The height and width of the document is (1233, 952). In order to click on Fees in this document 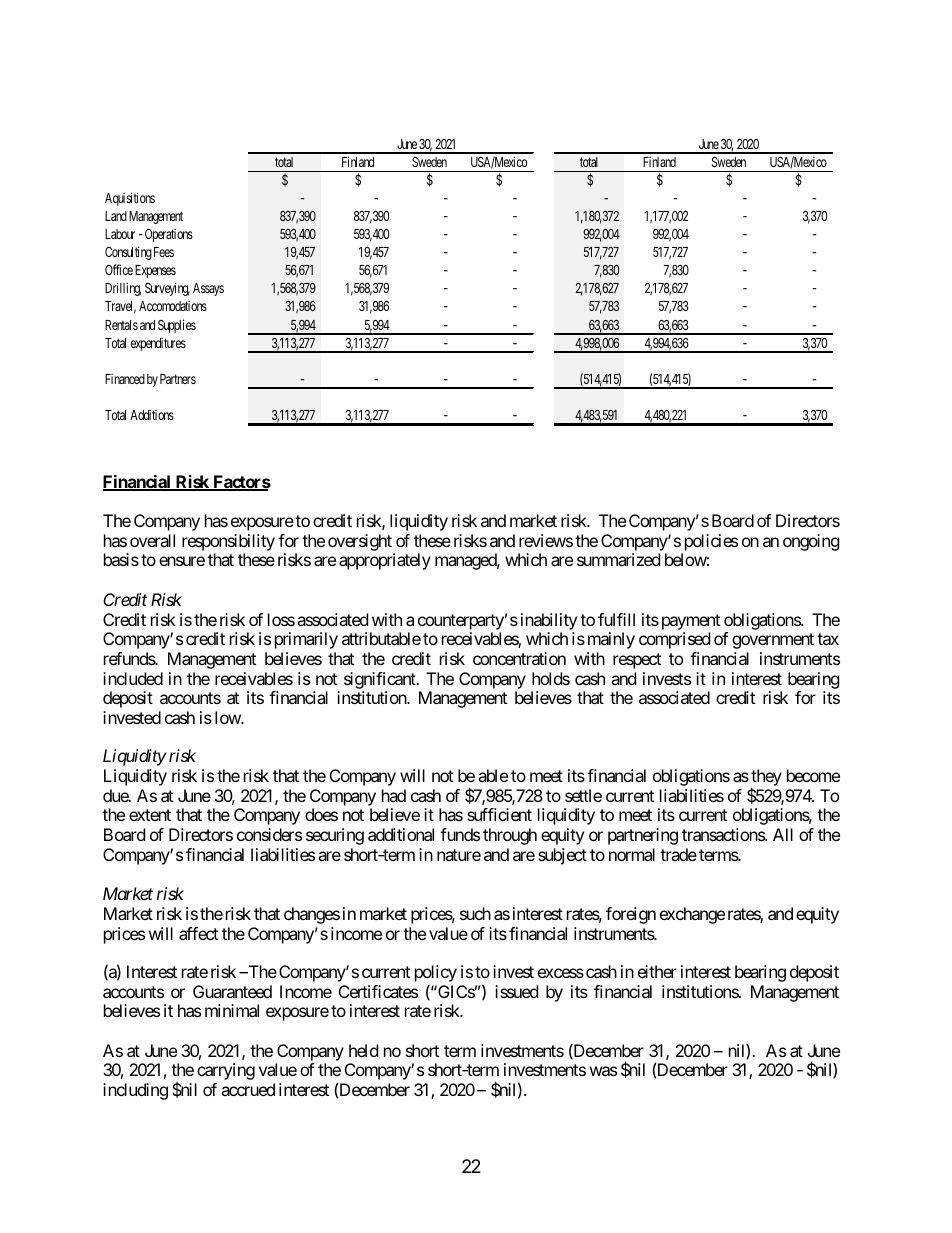, I will do `click(164, 252)`.
